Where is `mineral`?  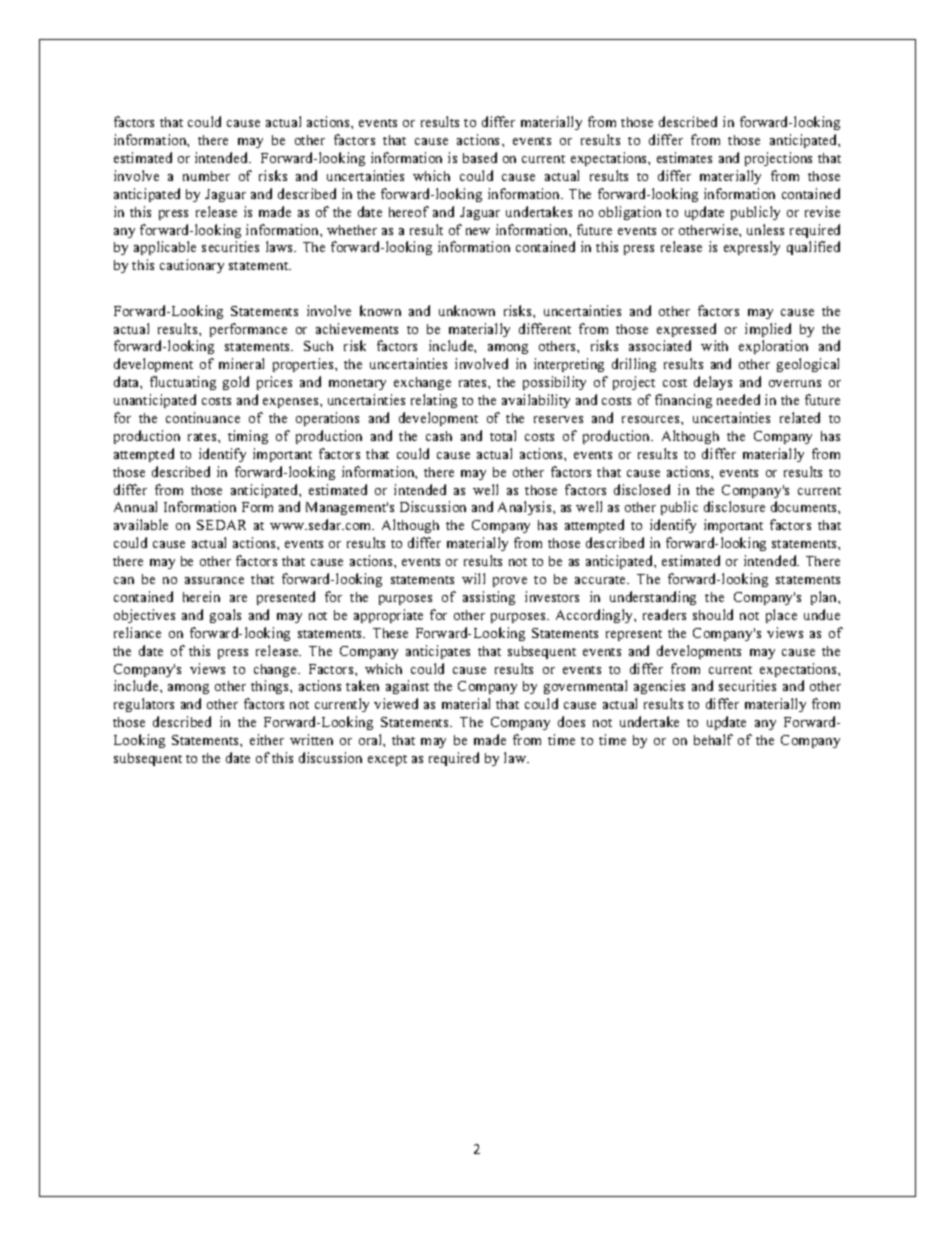
mineral is located at coordinates (241, 363).
